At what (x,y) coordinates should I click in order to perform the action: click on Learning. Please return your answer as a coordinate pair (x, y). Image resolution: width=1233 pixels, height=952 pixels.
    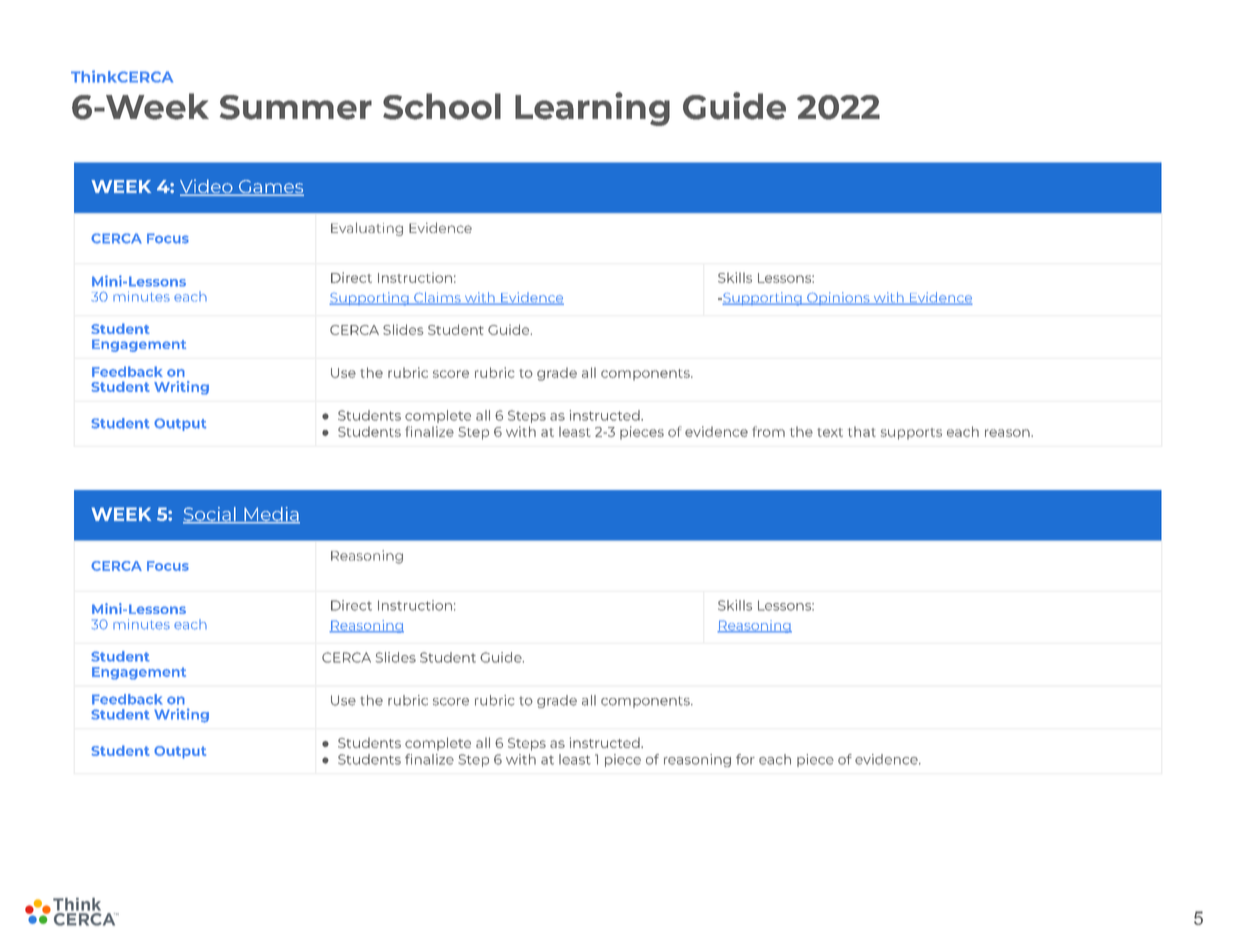
    Looking at the image, I should click on (592, 109).
